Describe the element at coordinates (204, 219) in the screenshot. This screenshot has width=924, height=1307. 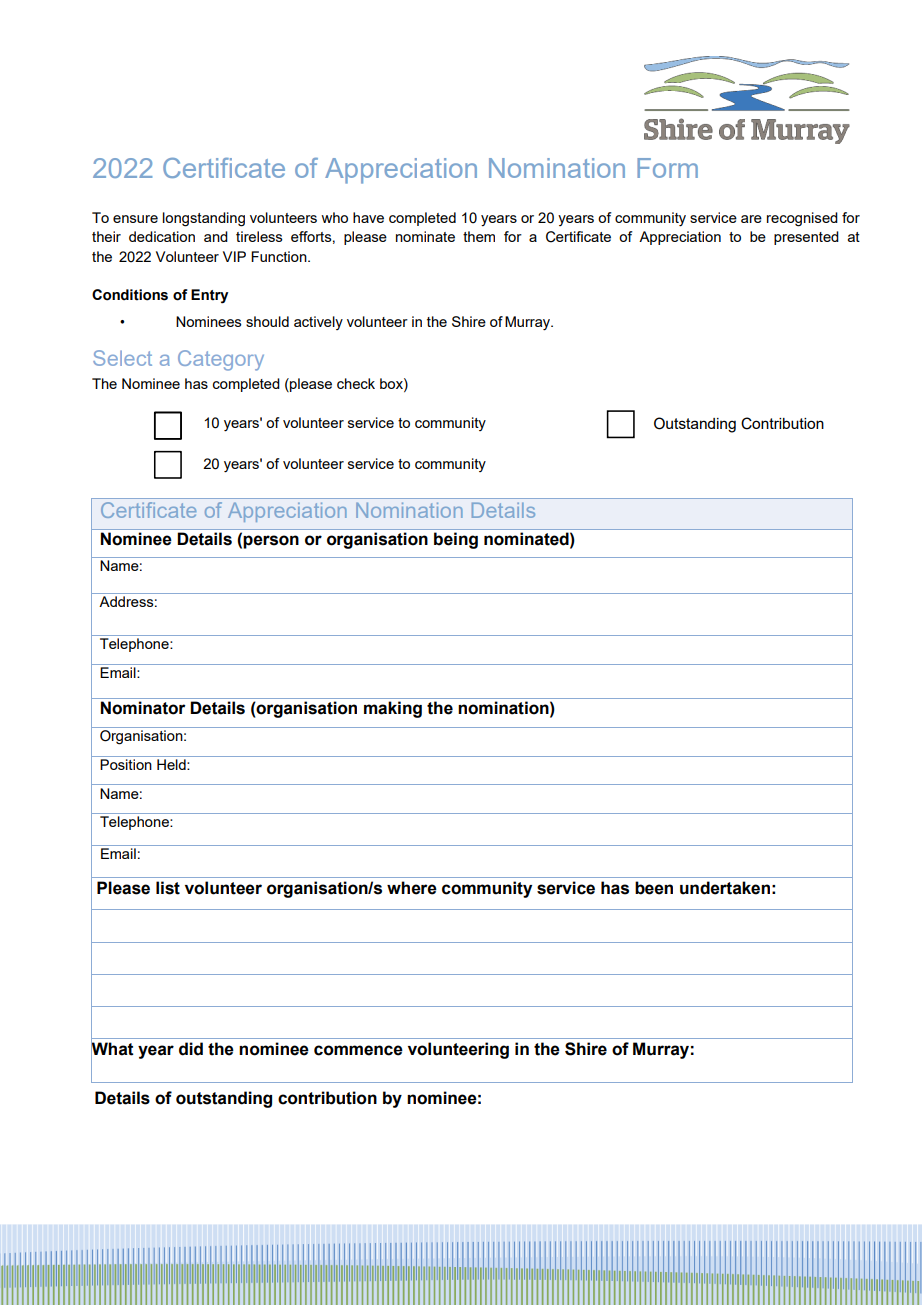
I see `longstanding` at that location.
